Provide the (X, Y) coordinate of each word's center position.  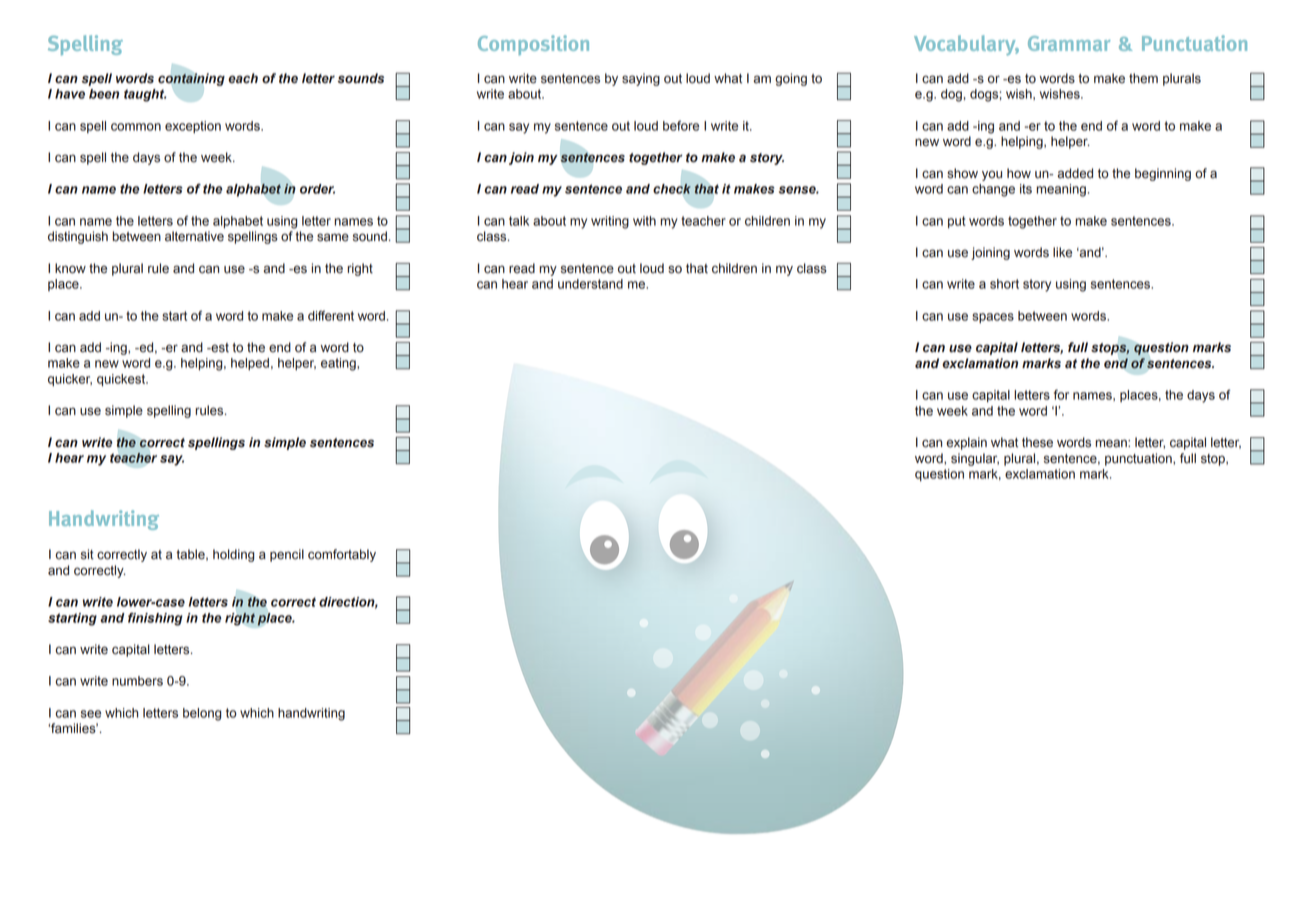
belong (202, 714)
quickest (122, 380)
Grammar (1069, 43)
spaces (993, 318)
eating (339, 364)
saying (641, 79)
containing (191, 79)
